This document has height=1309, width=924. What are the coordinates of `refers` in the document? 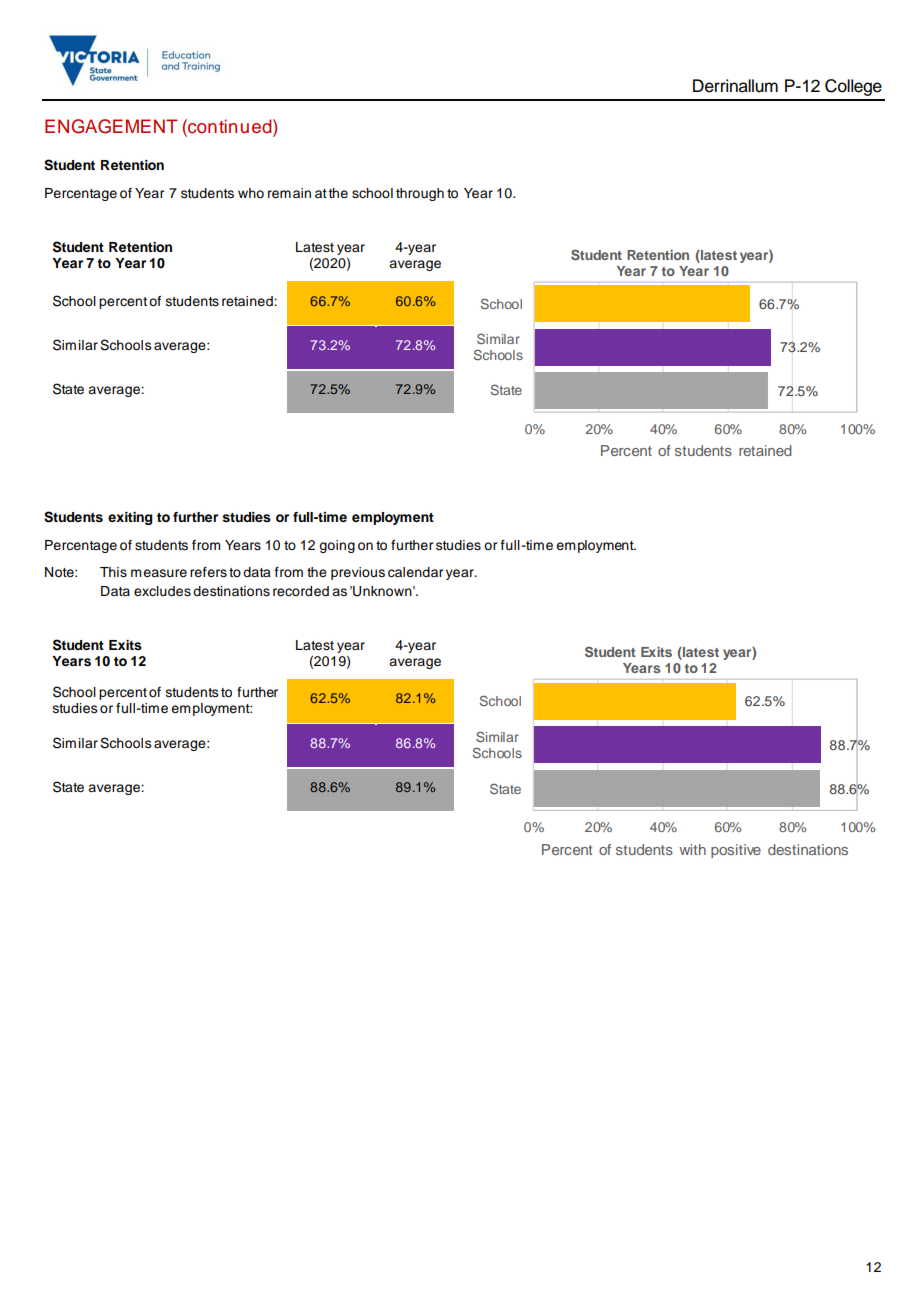 It's located at (208, 572).
